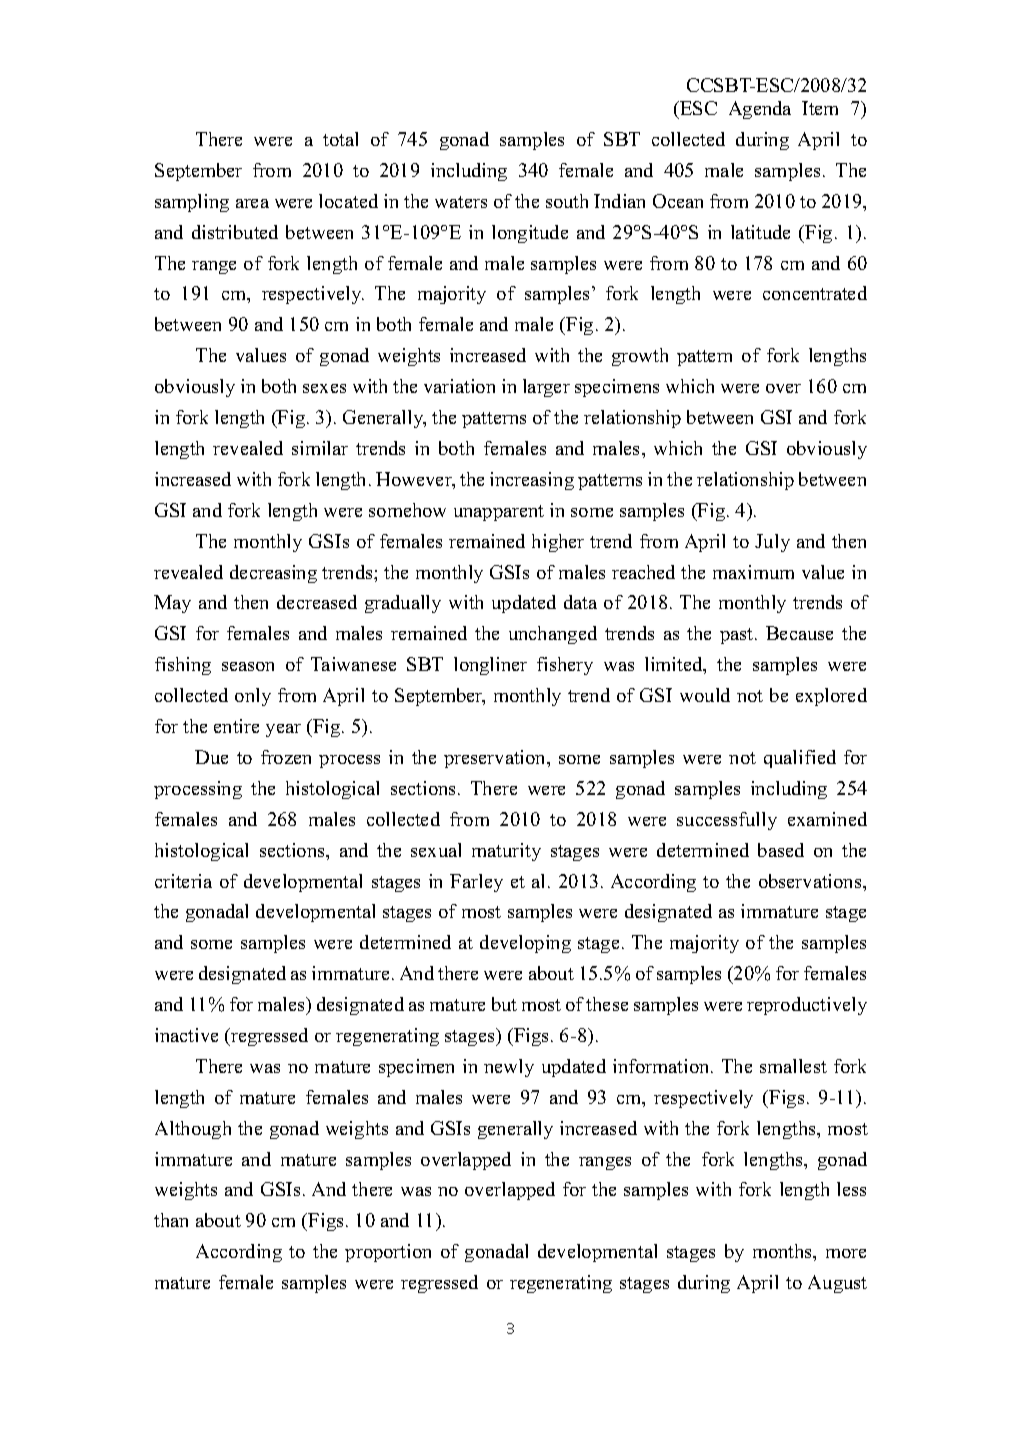 This page has width=1022, height=1445. Describe the element at coordinates (532, 481) in the page. I see `increasing` at that location.
